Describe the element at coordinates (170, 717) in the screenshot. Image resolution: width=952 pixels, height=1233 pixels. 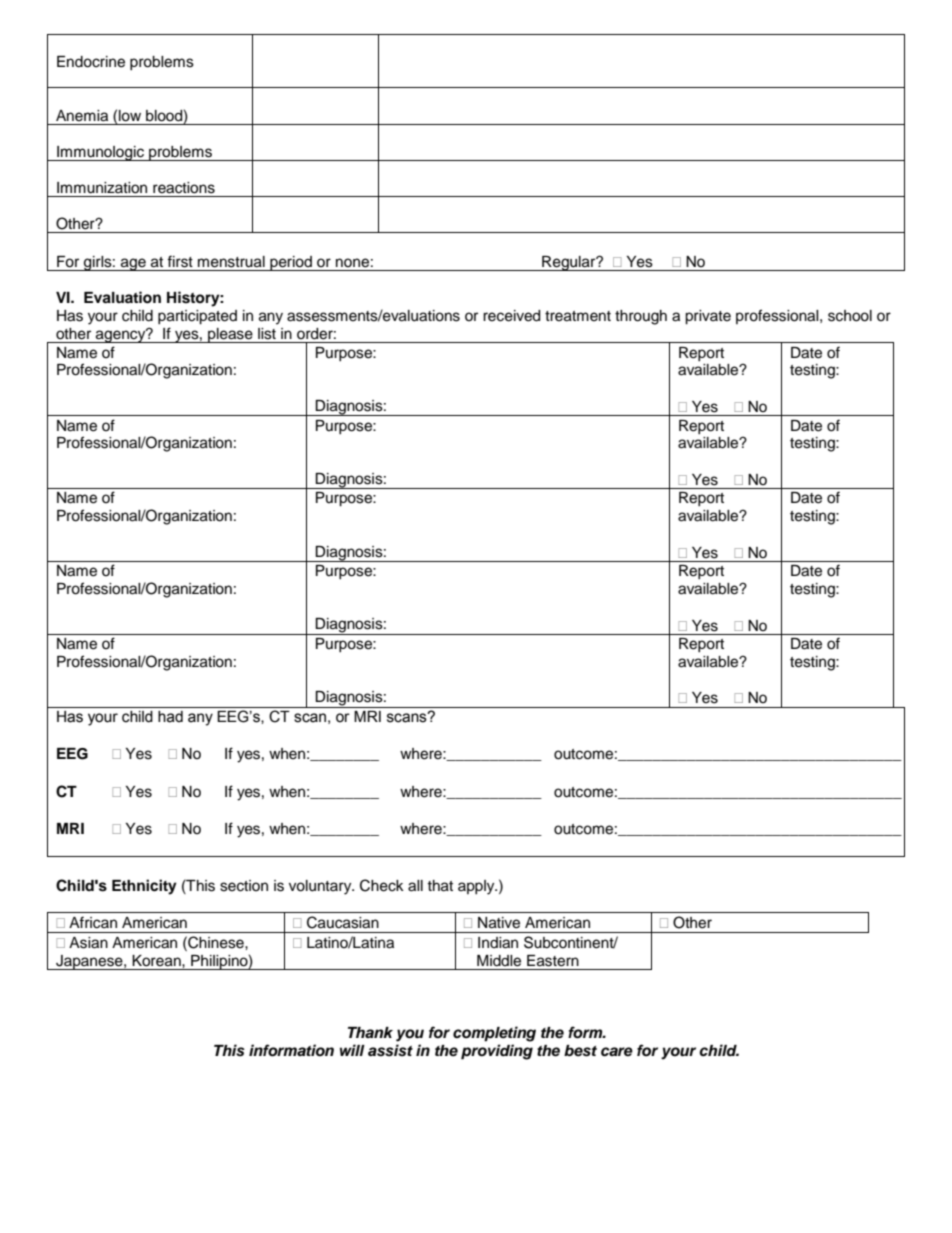
I see `had` at that location.
